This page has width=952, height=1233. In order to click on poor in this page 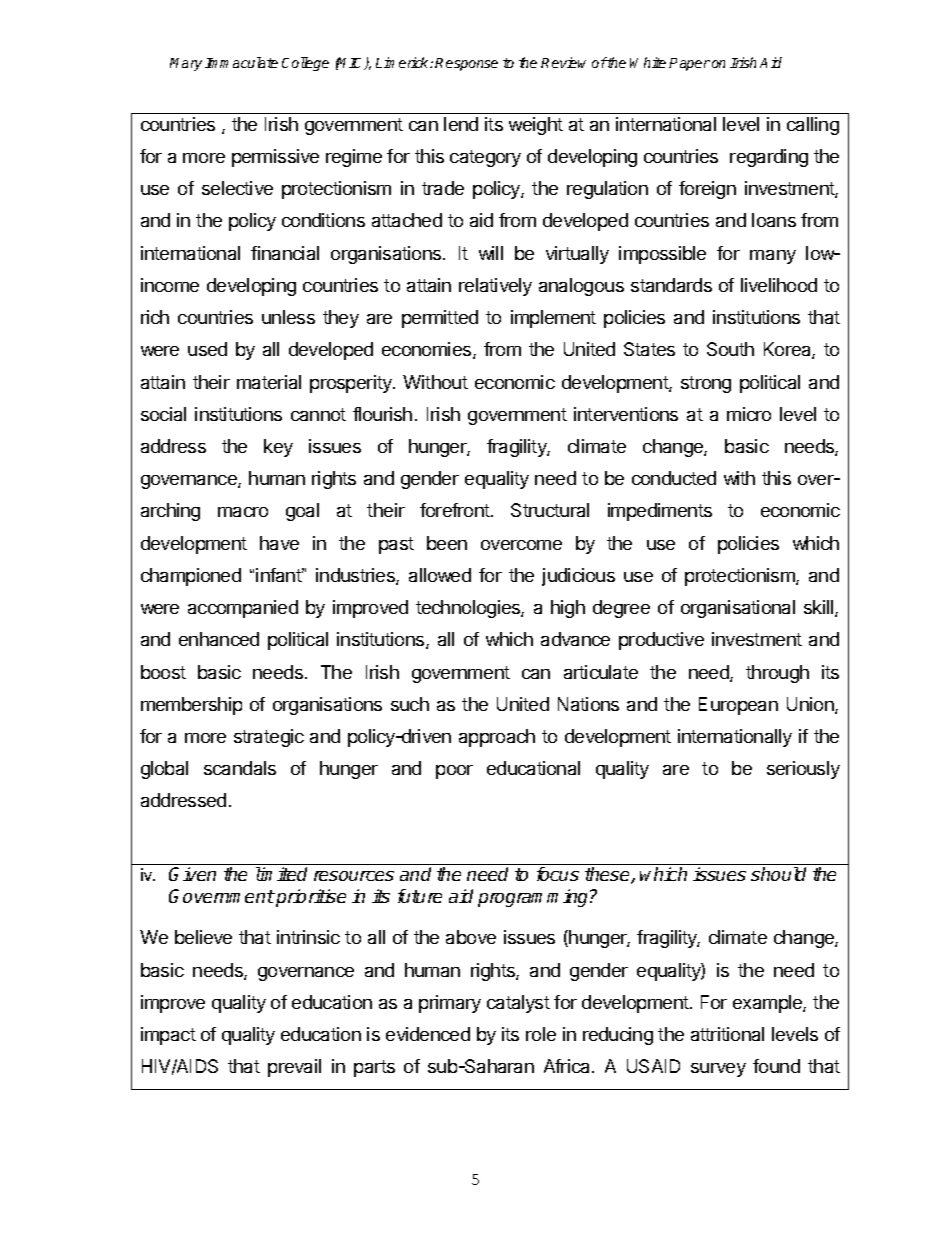, I will do `click(454, 772)`.
